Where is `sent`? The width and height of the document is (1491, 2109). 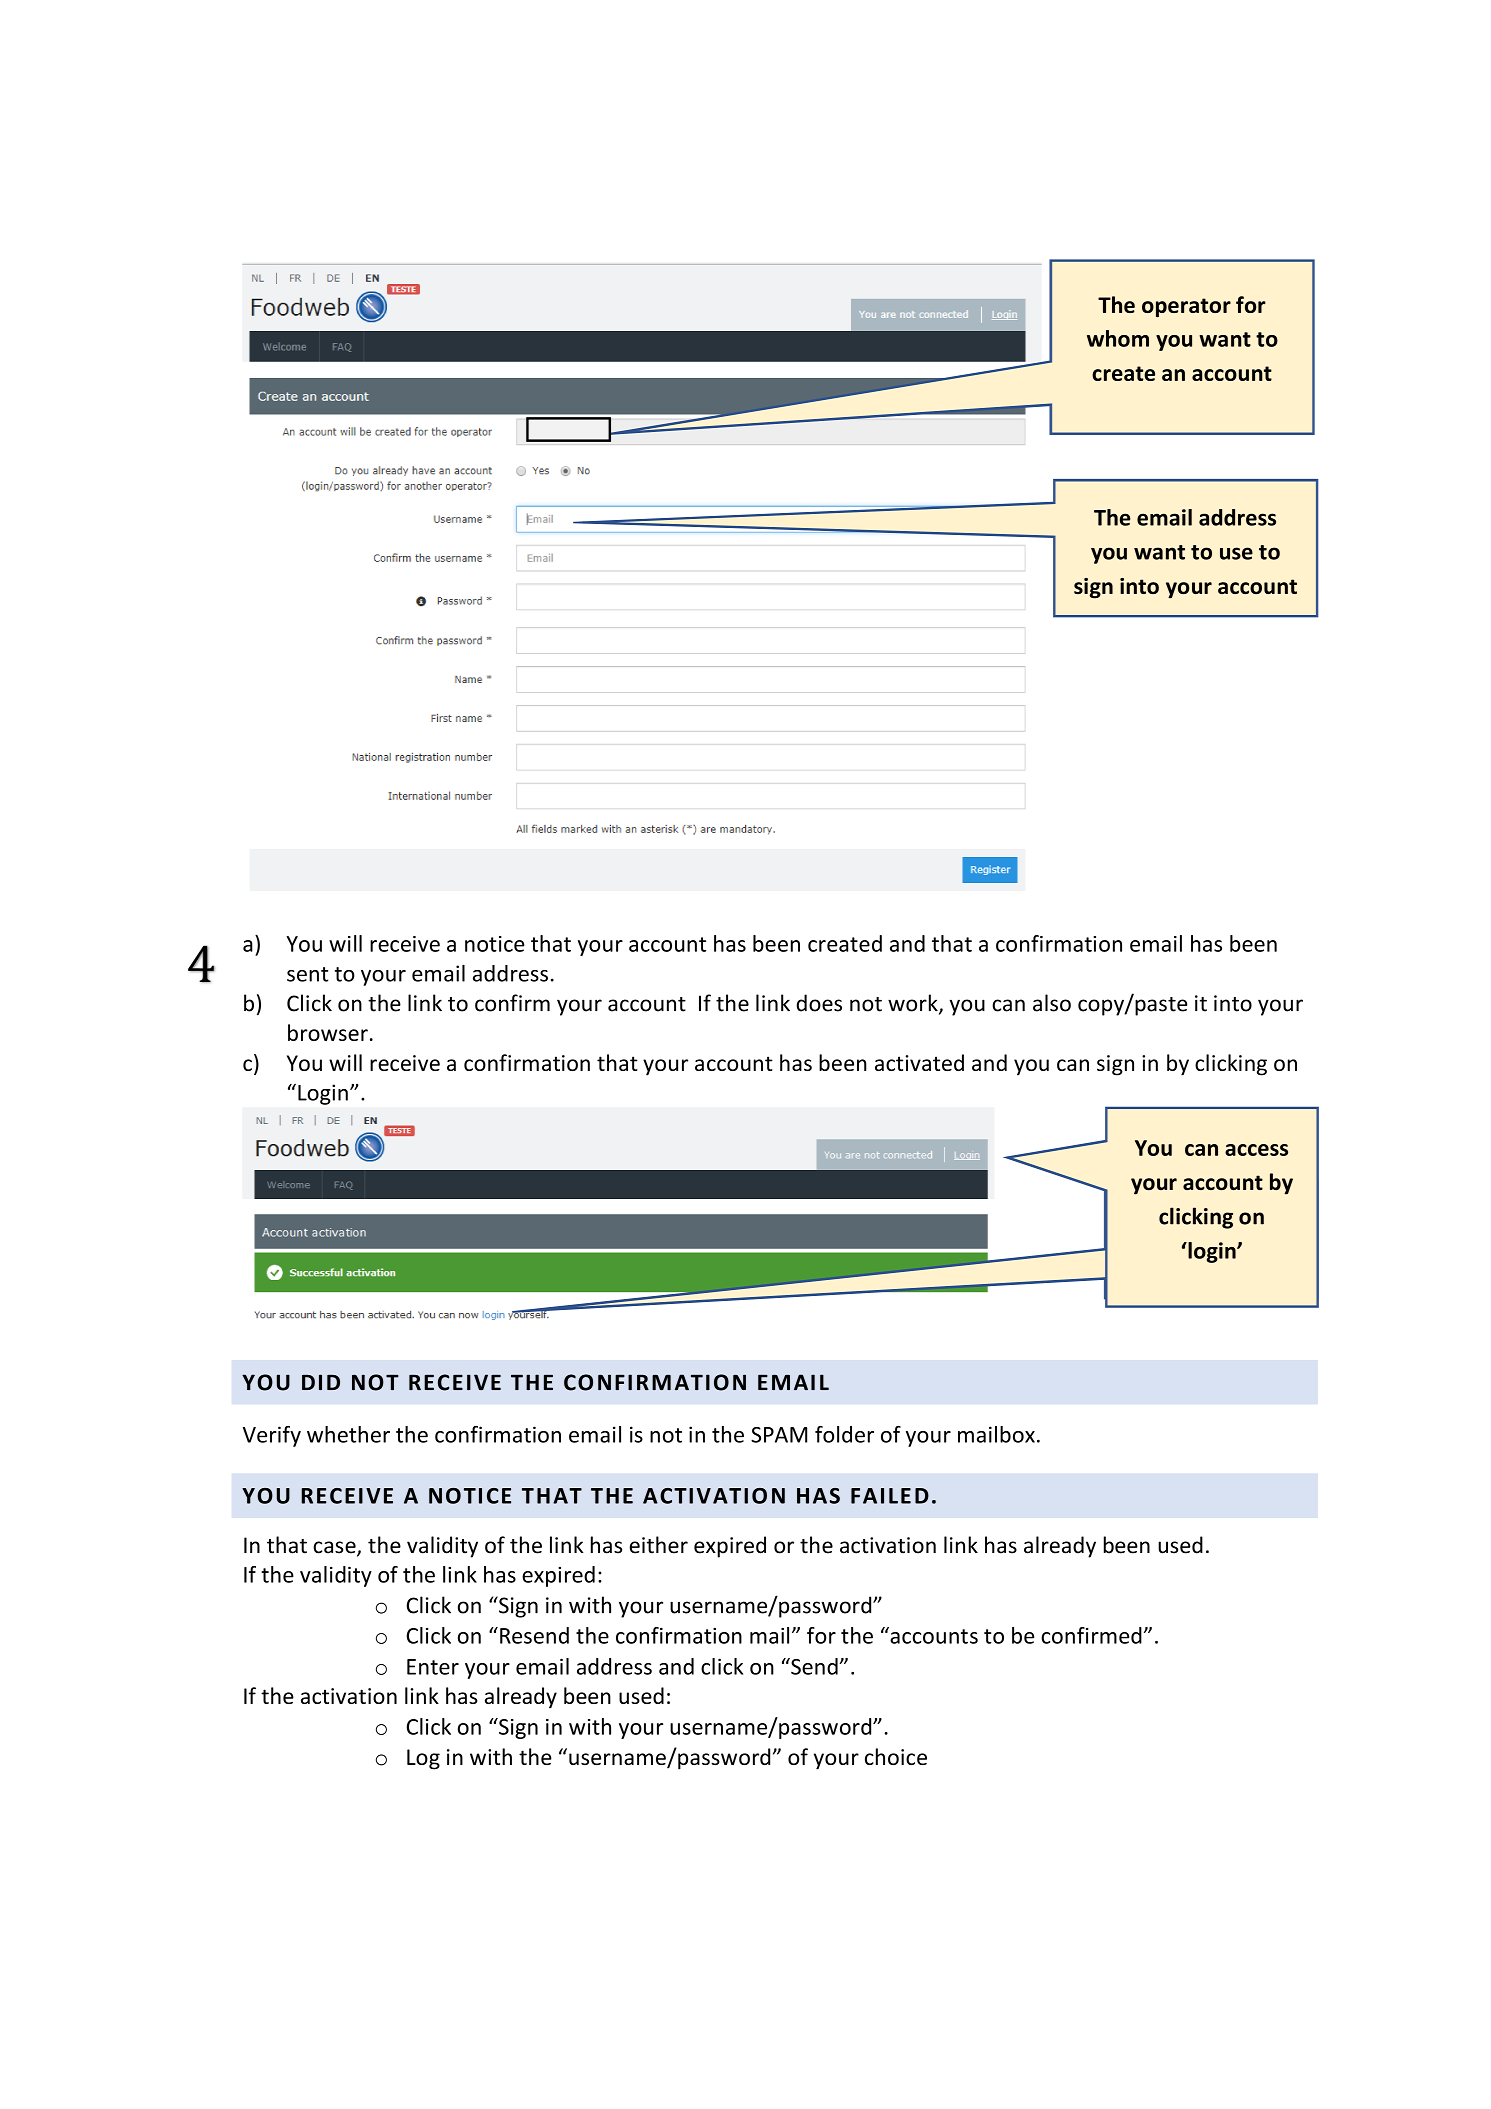
sent is located at coordinates (308, 974).
